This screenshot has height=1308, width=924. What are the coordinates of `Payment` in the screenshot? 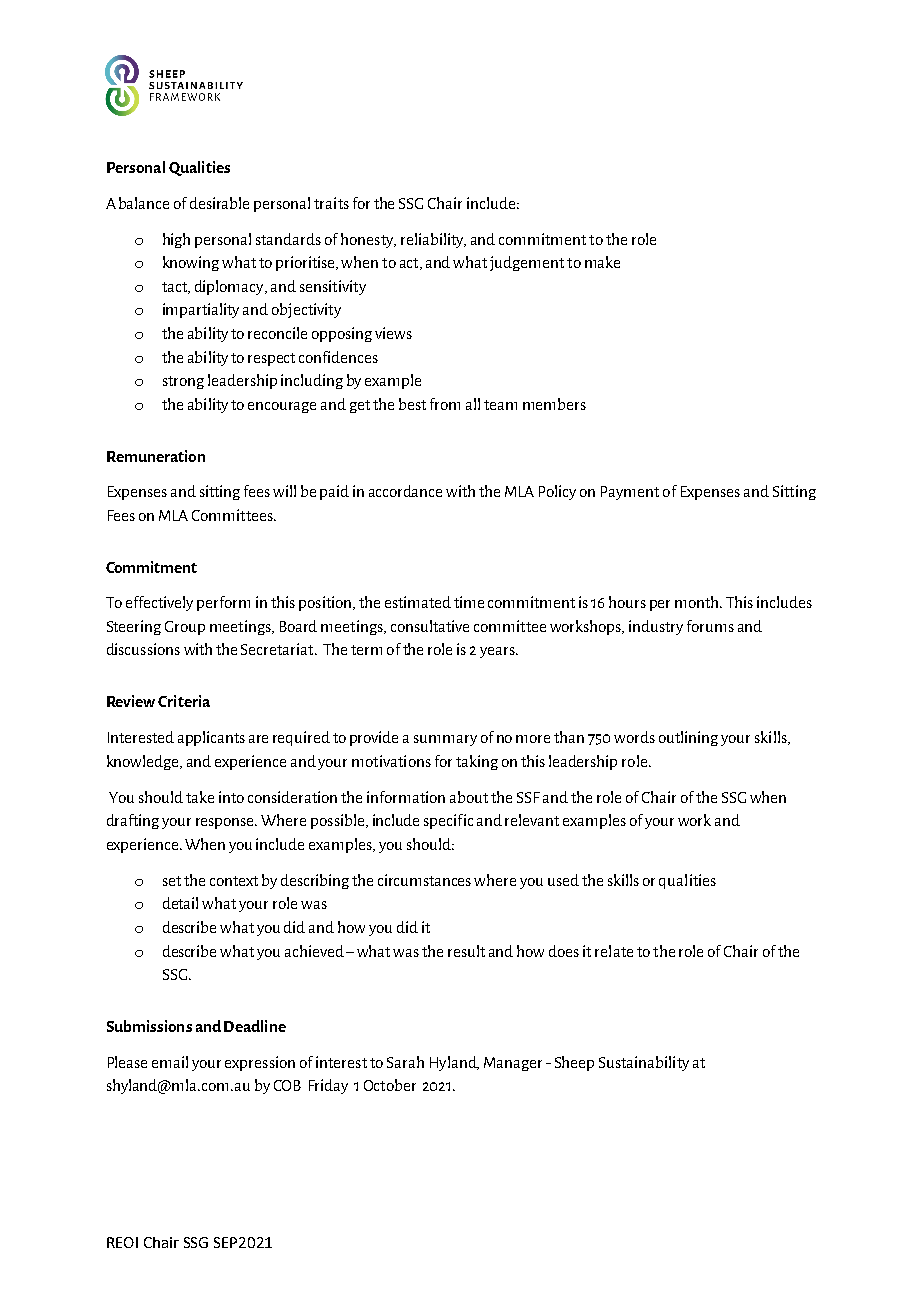 It's located at (630, 493).
